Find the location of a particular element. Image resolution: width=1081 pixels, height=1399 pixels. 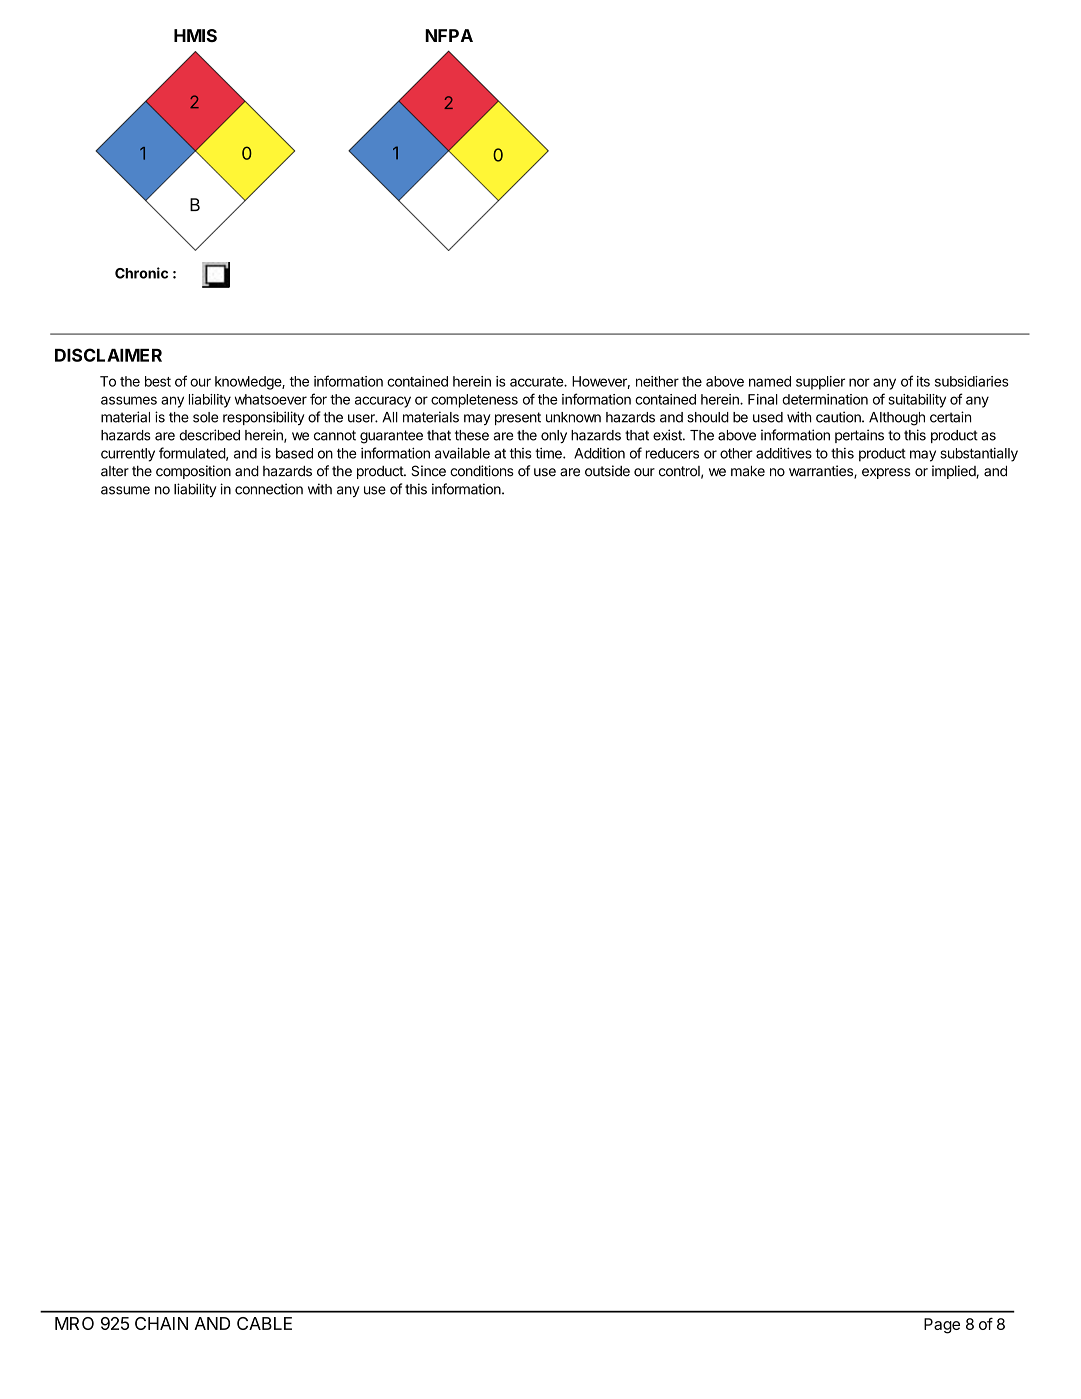

Page is located at coordinates (942, 1326).
